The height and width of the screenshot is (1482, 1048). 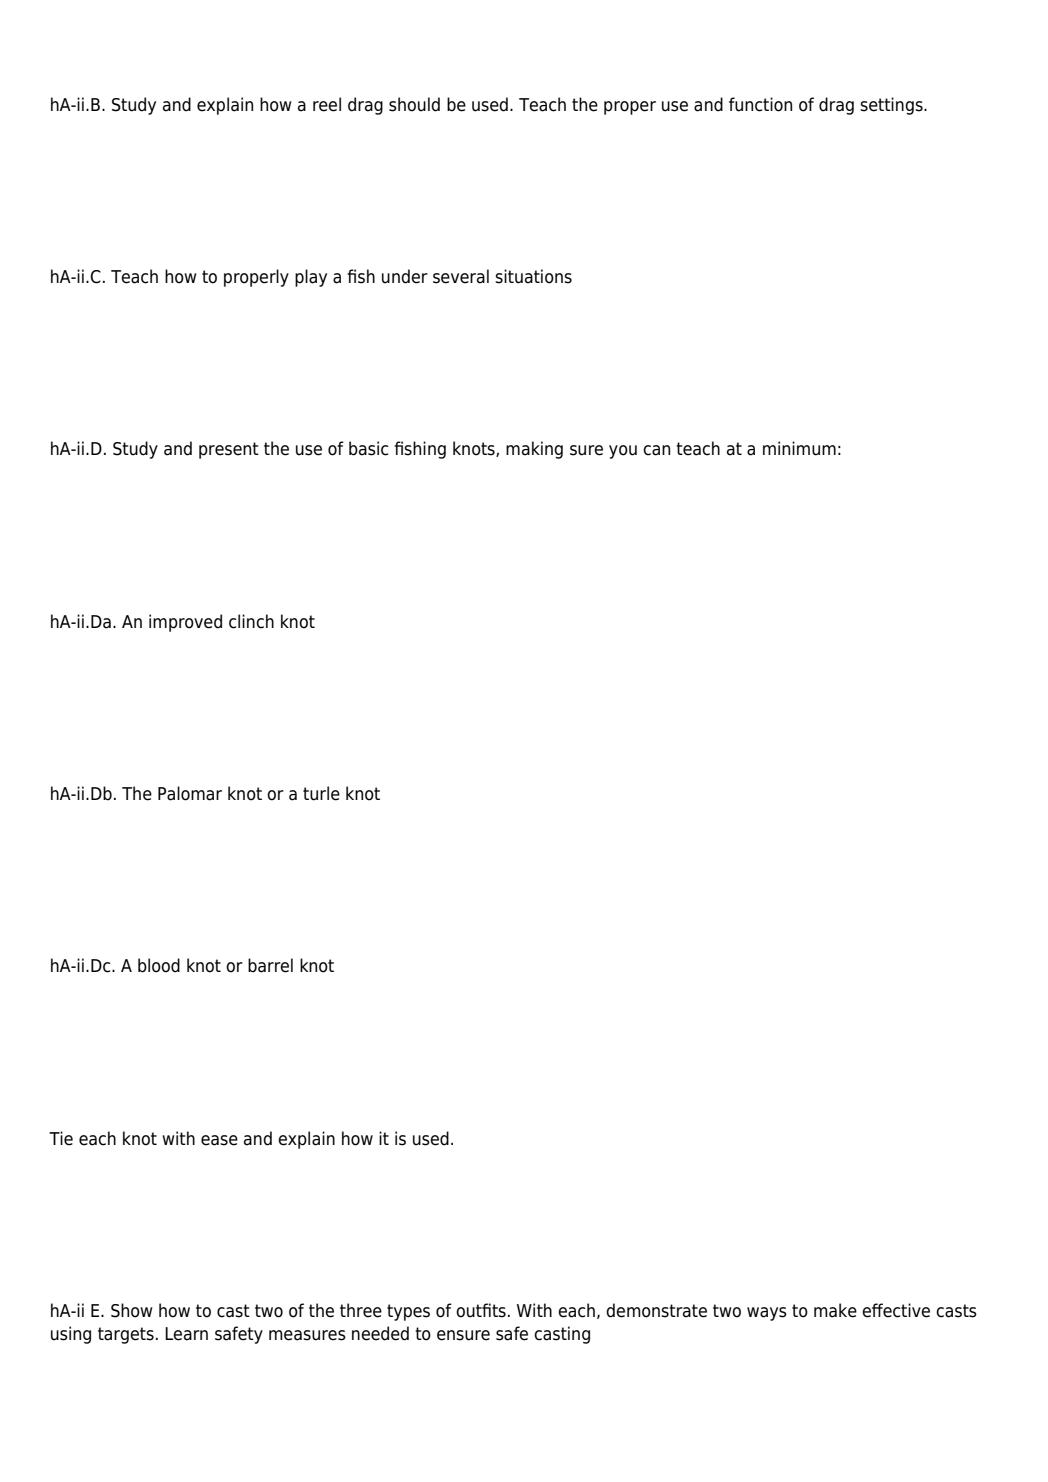 I want to click on types, so click(x=408, y=1312).
